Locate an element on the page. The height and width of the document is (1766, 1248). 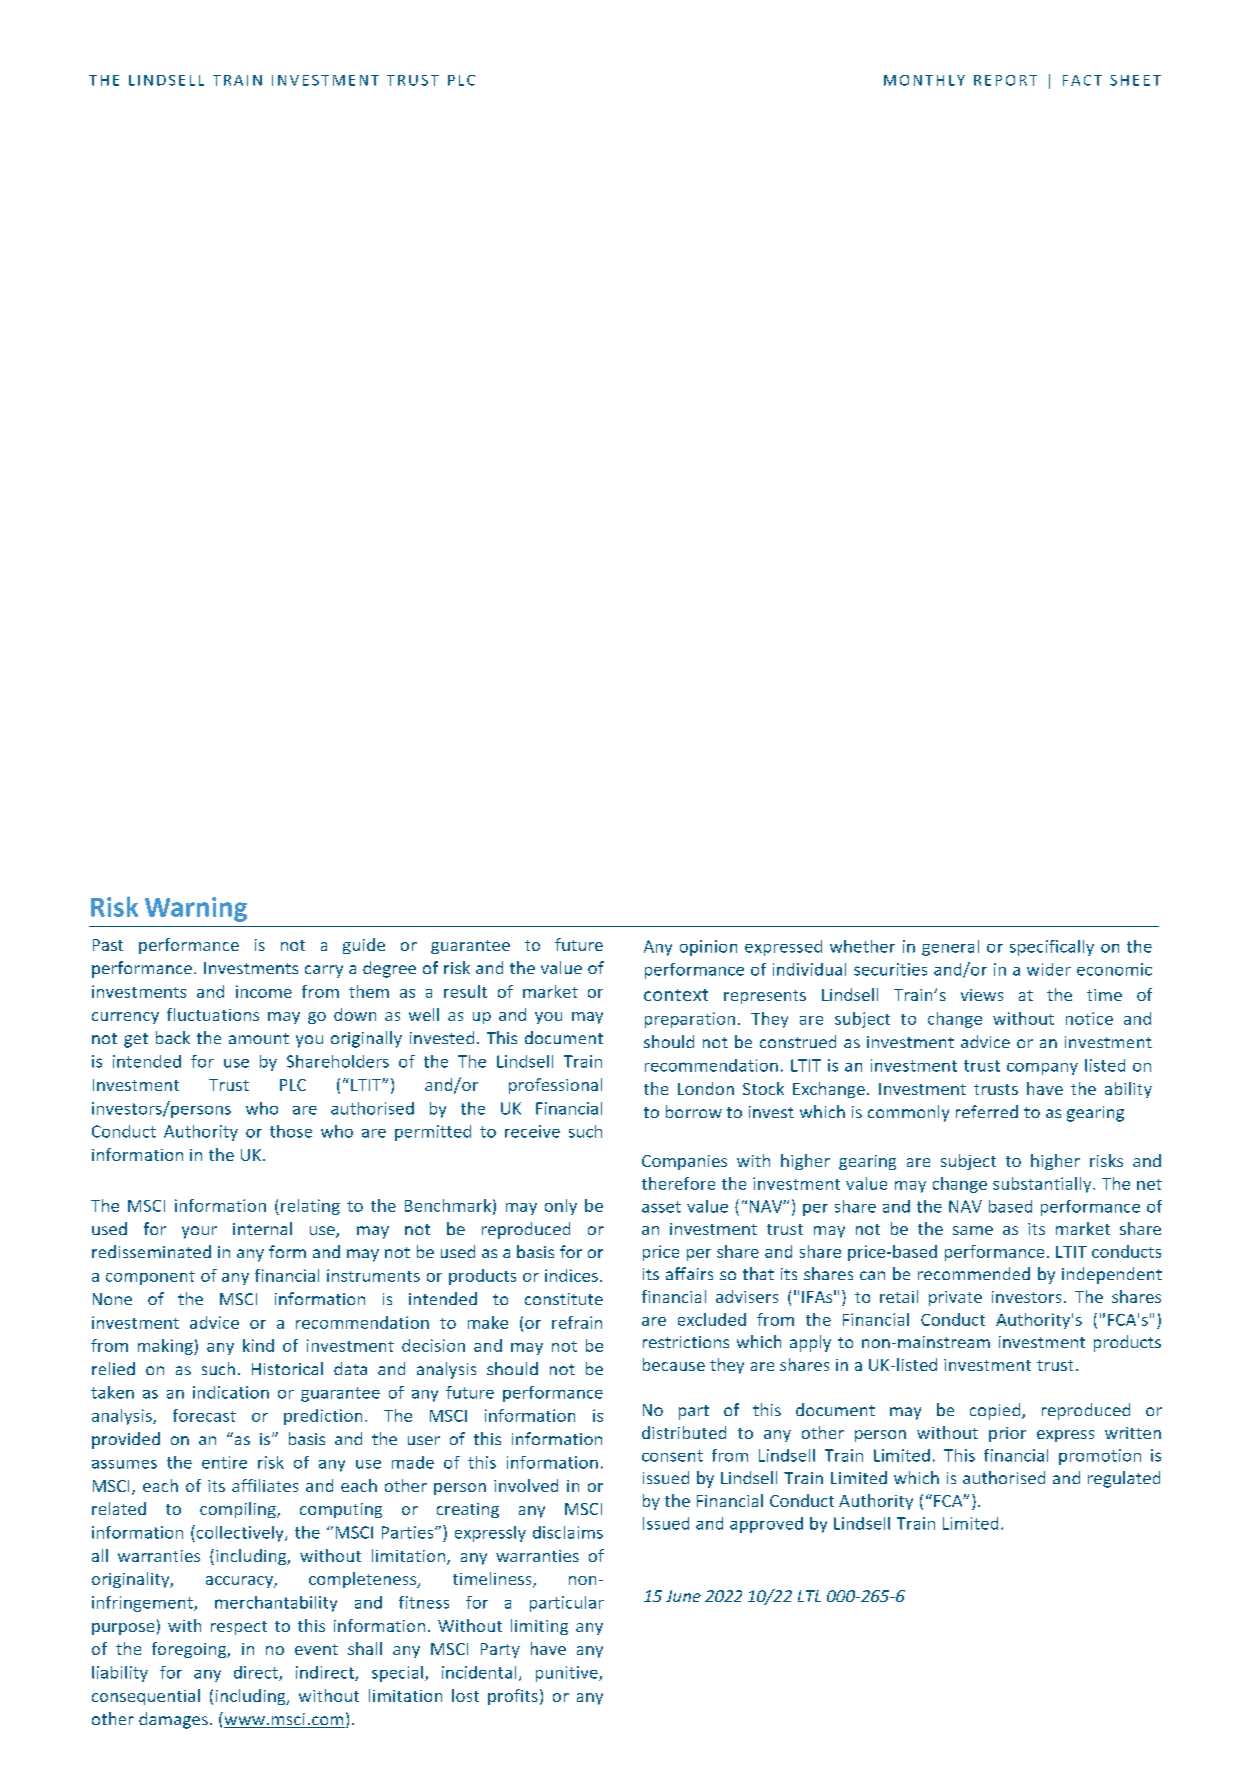
private is located at coordinates (955, 1298).
